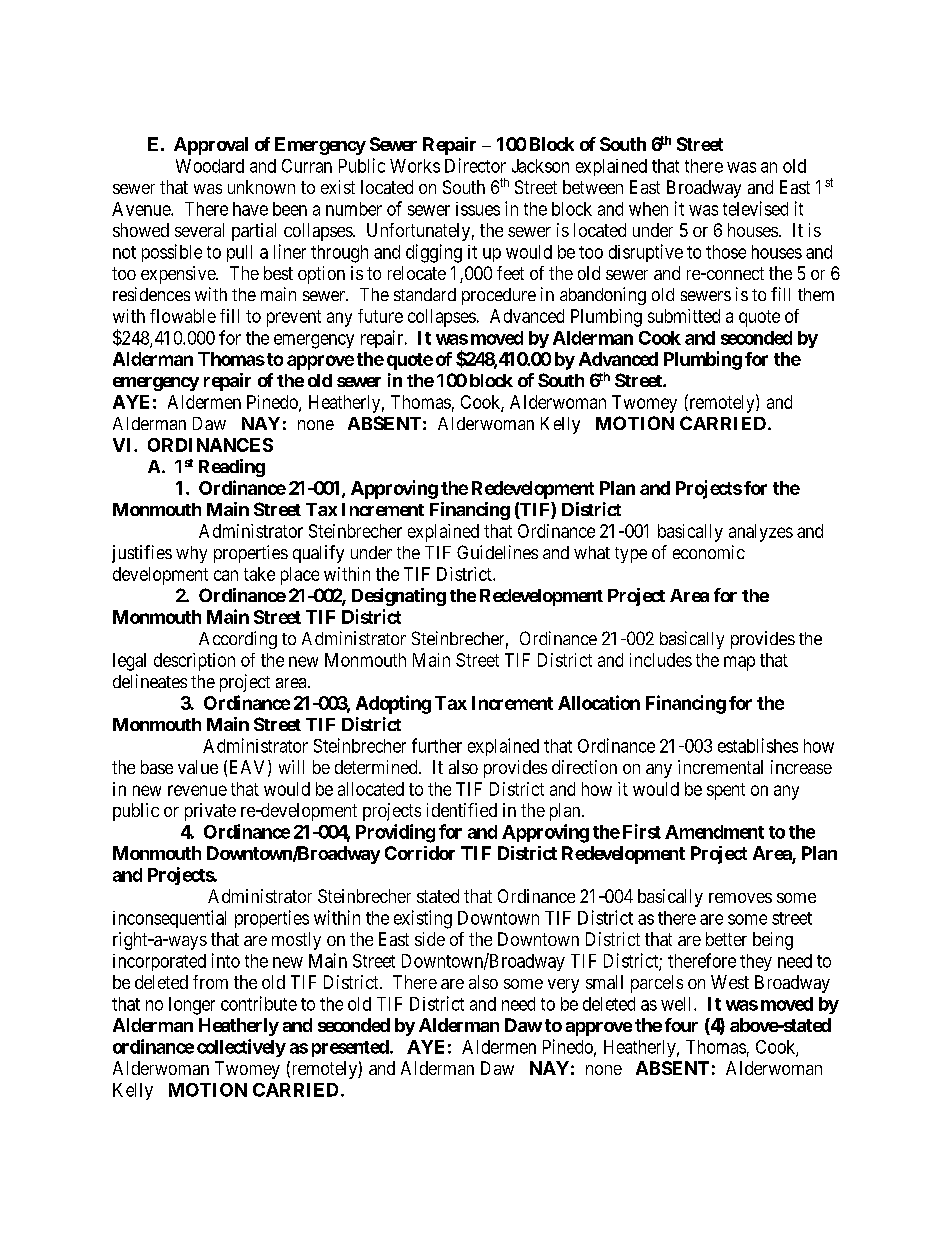 This screenshot has width=952, height=1233. What do you see at coordinates (210, 812) in the screenshot?
I see `private` at bounding box center [210, 812].
